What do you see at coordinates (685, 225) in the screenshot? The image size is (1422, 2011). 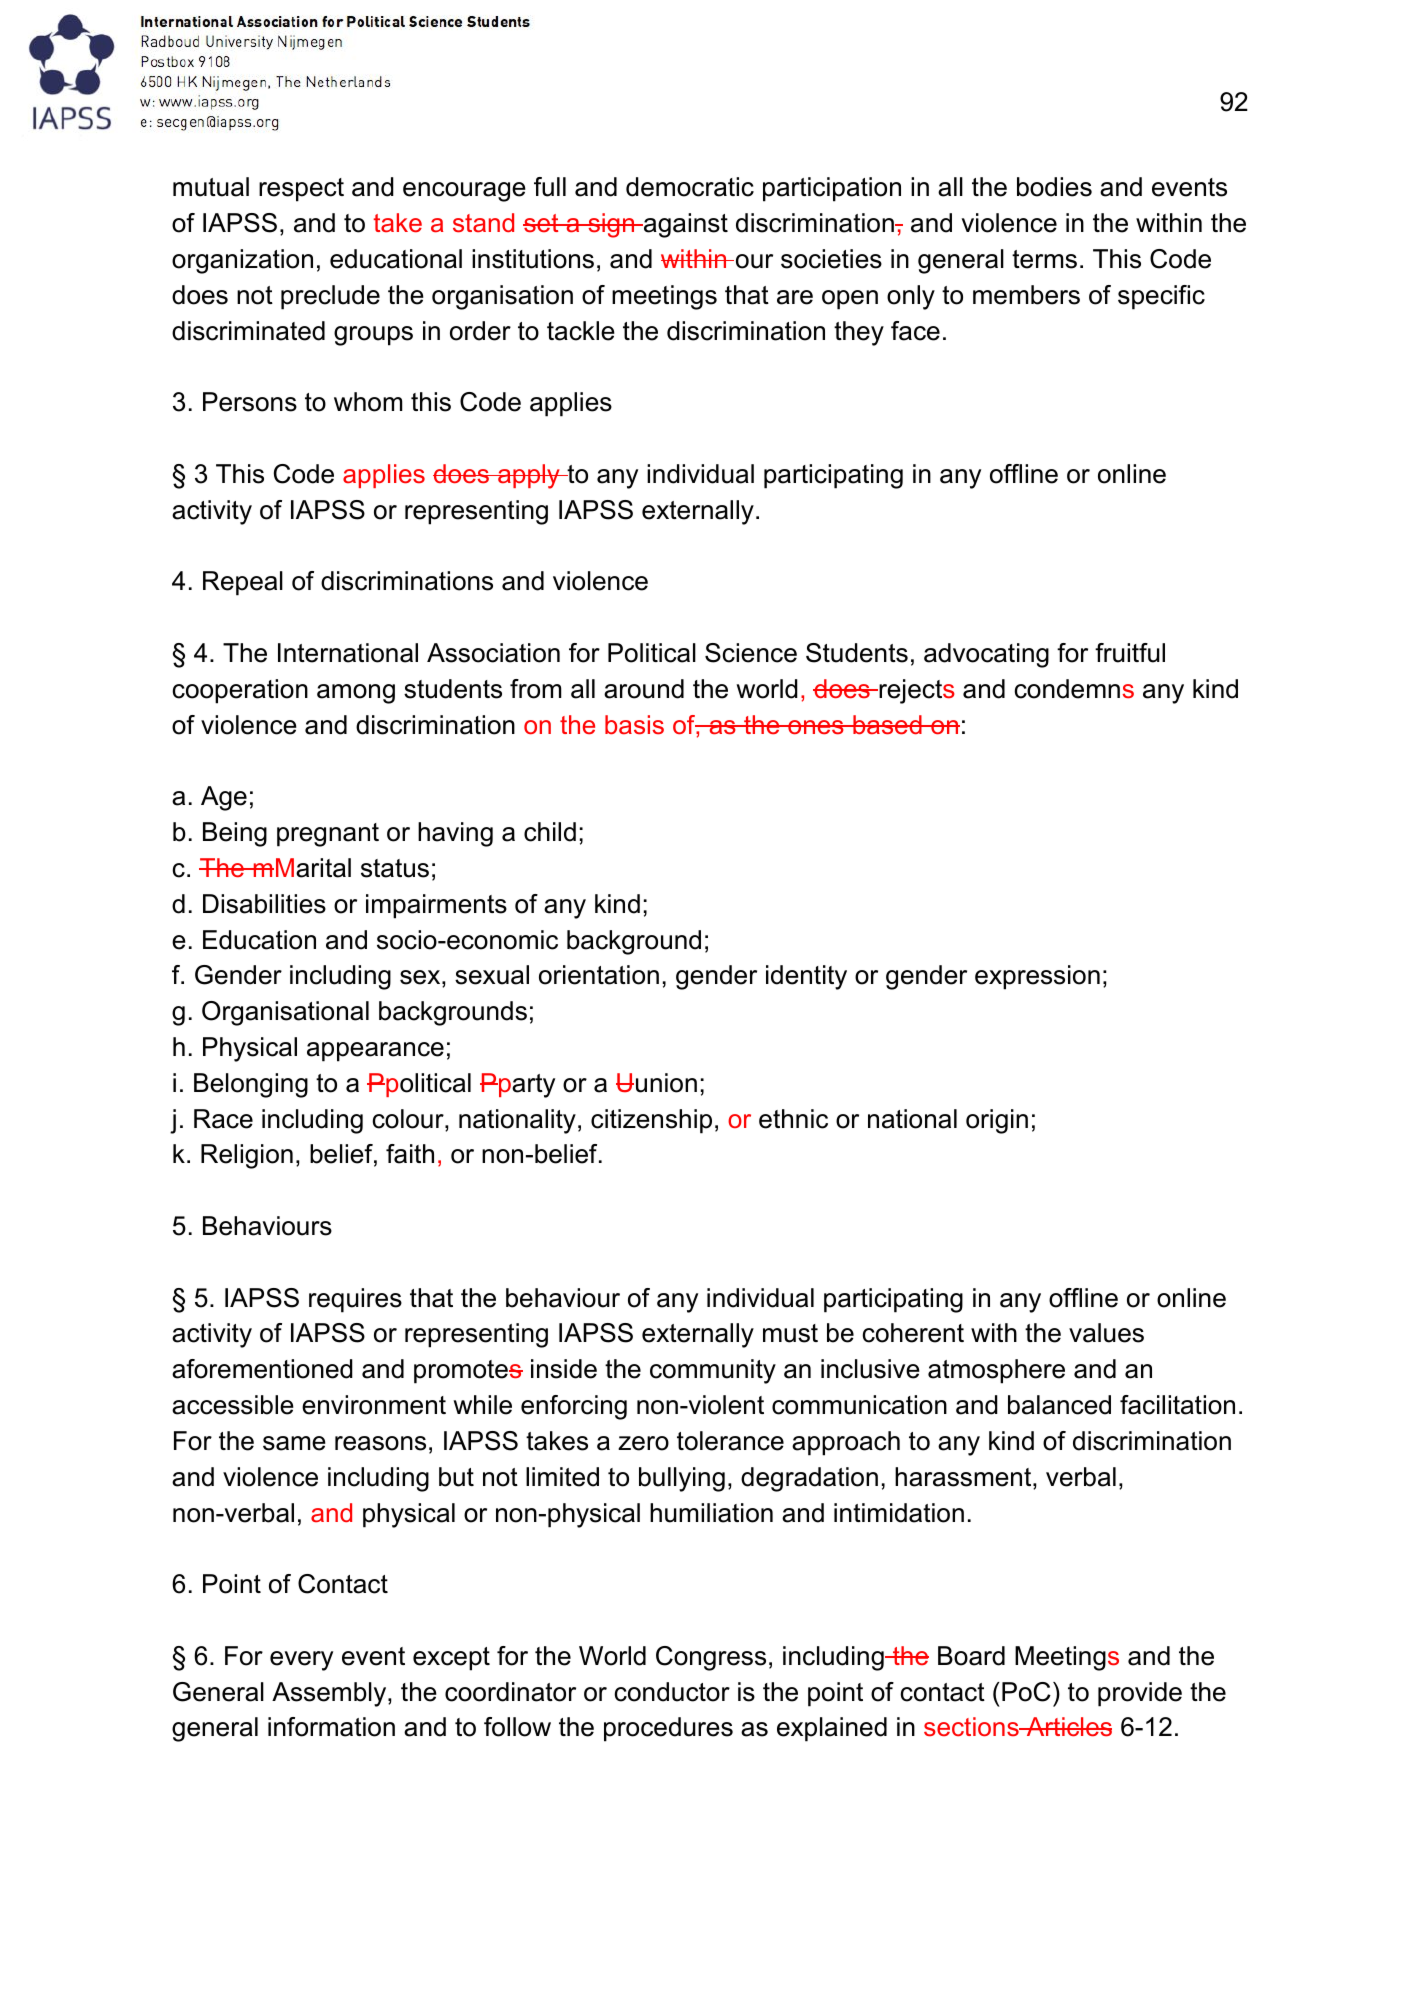 I see `against` at bounding box center [685, 225].
